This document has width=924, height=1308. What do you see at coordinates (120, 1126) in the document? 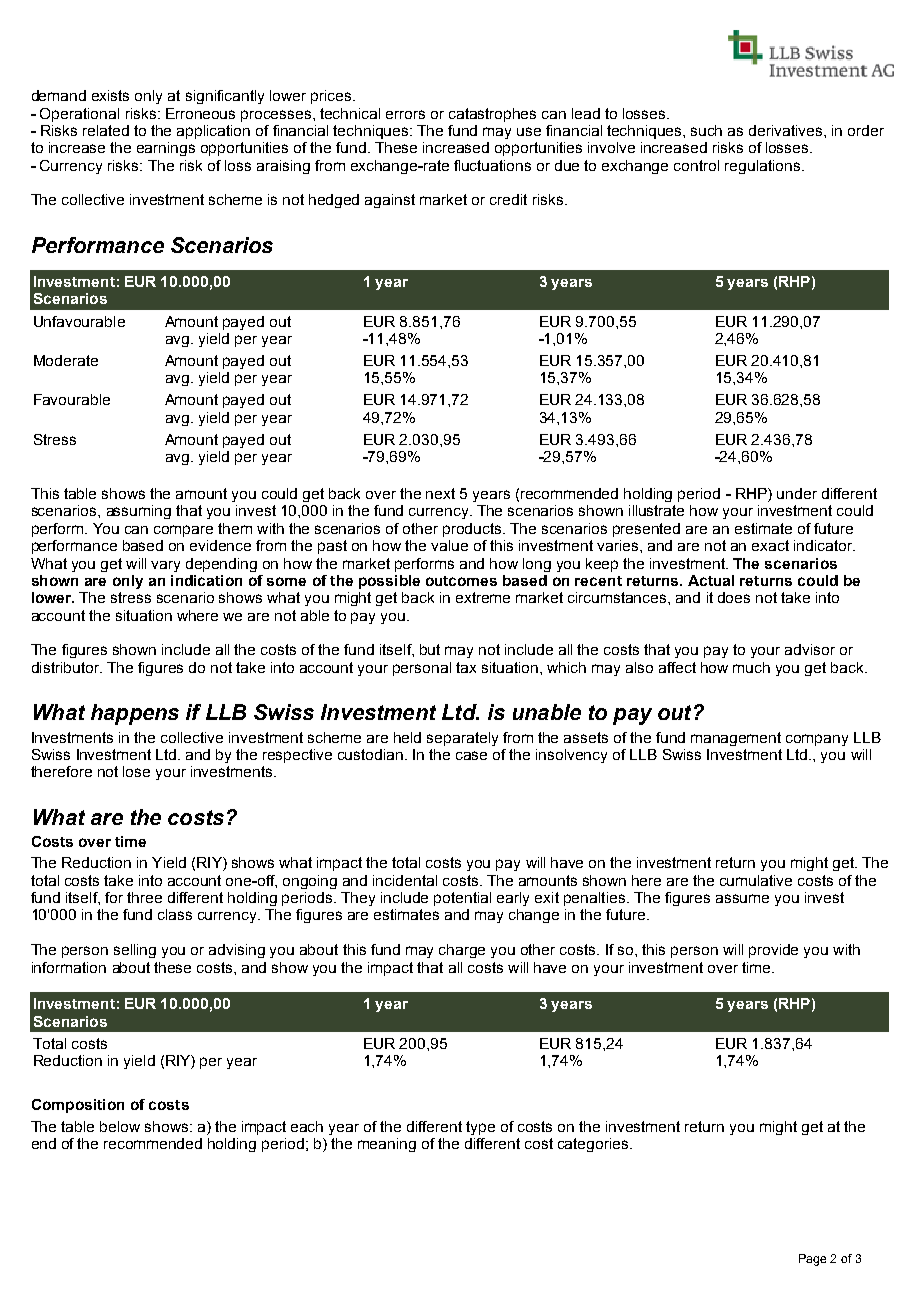
I see `below` at bounding box center [120, 1126].
